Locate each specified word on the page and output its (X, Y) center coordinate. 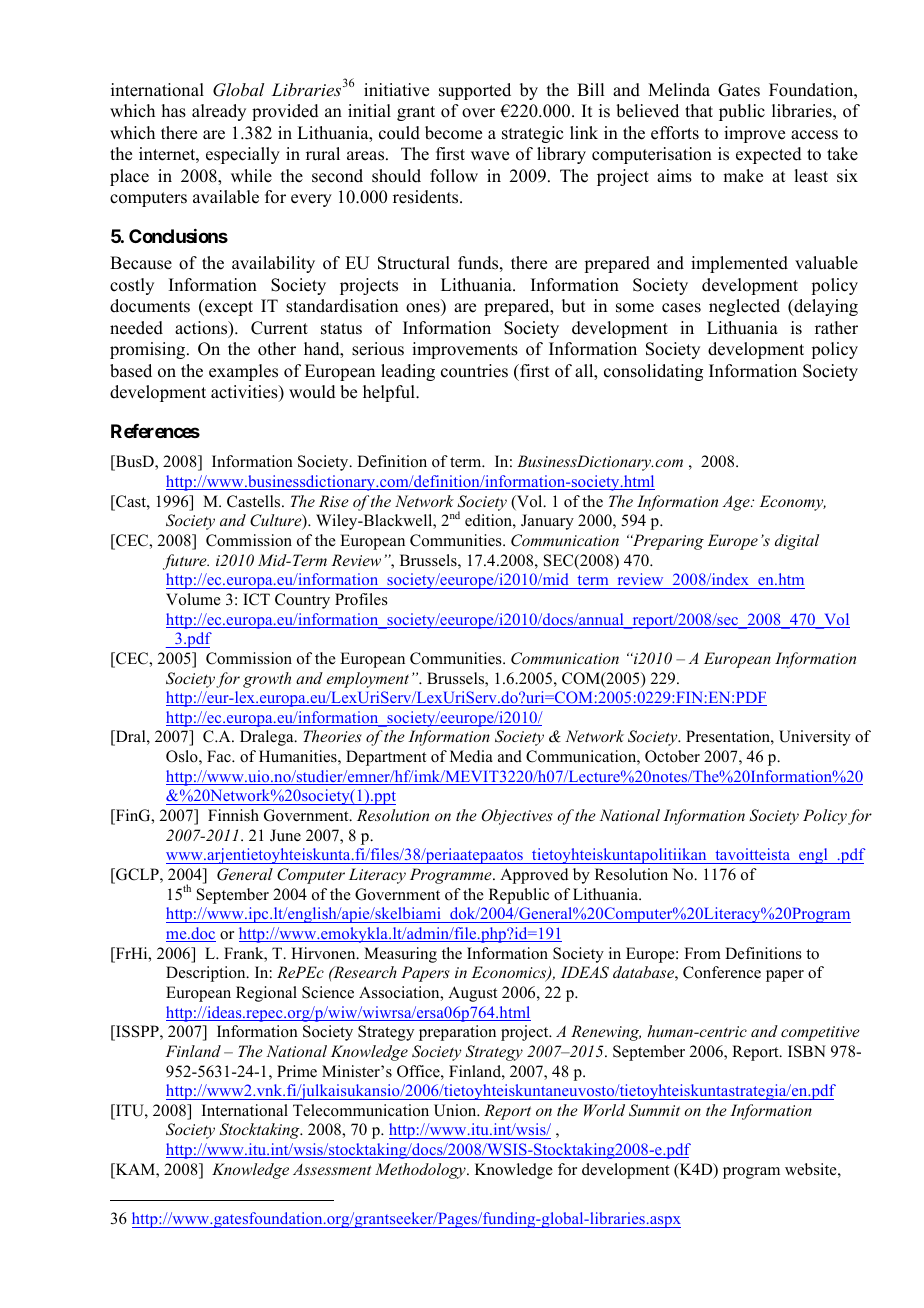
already (219, 112)
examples (243, 372)
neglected (744, 307)
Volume (193, 599)
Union (456, 1110)
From (702, 953)
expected (769, 155)
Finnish (233, 815)
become (453, 133)
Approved (534, 876)
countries (474, 371)
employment (368, 680)
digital (797, 542)
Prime (297, 1071)
